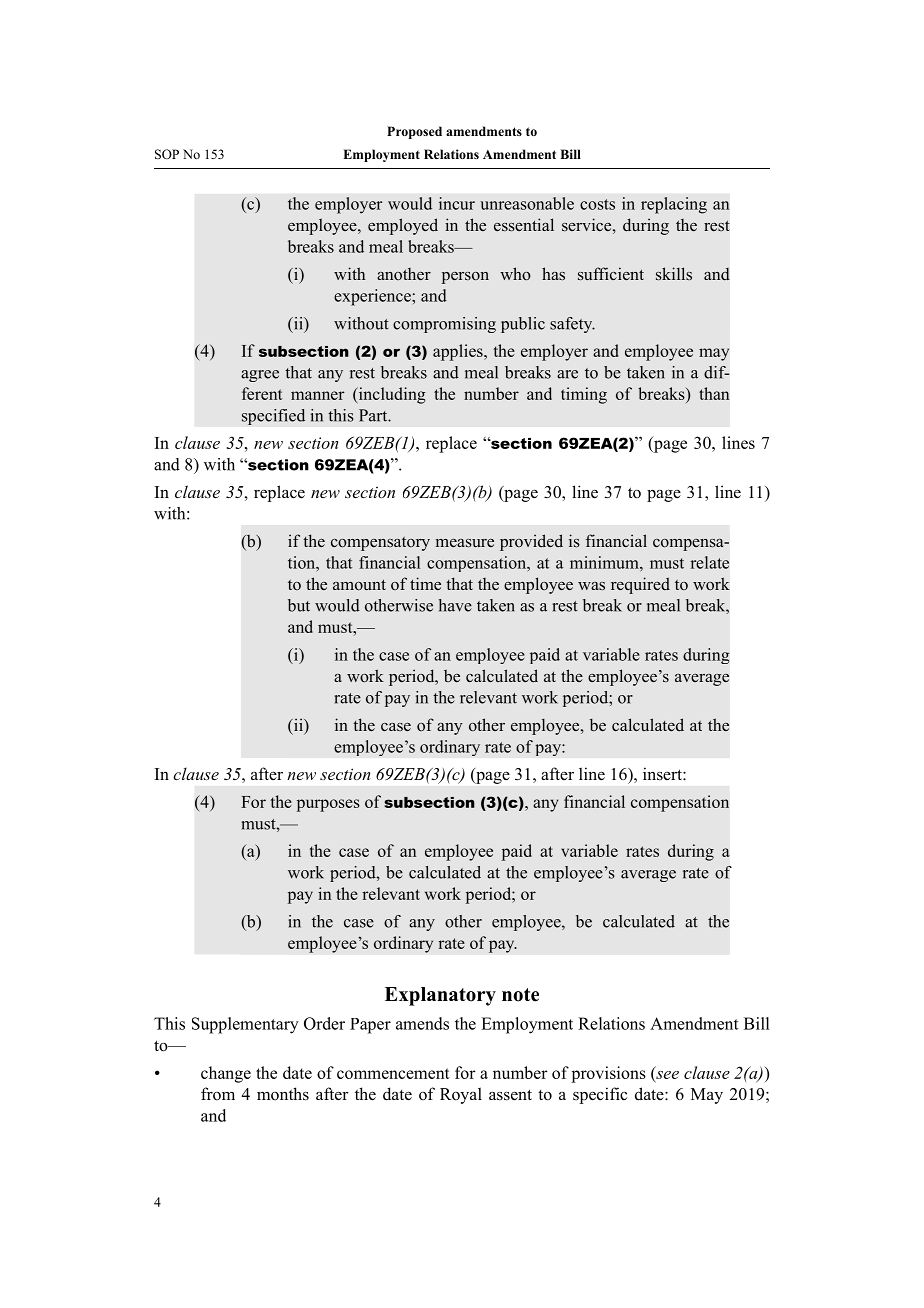 The image size is (924, 1308). I want to click on SOP, so click(167, 154).
